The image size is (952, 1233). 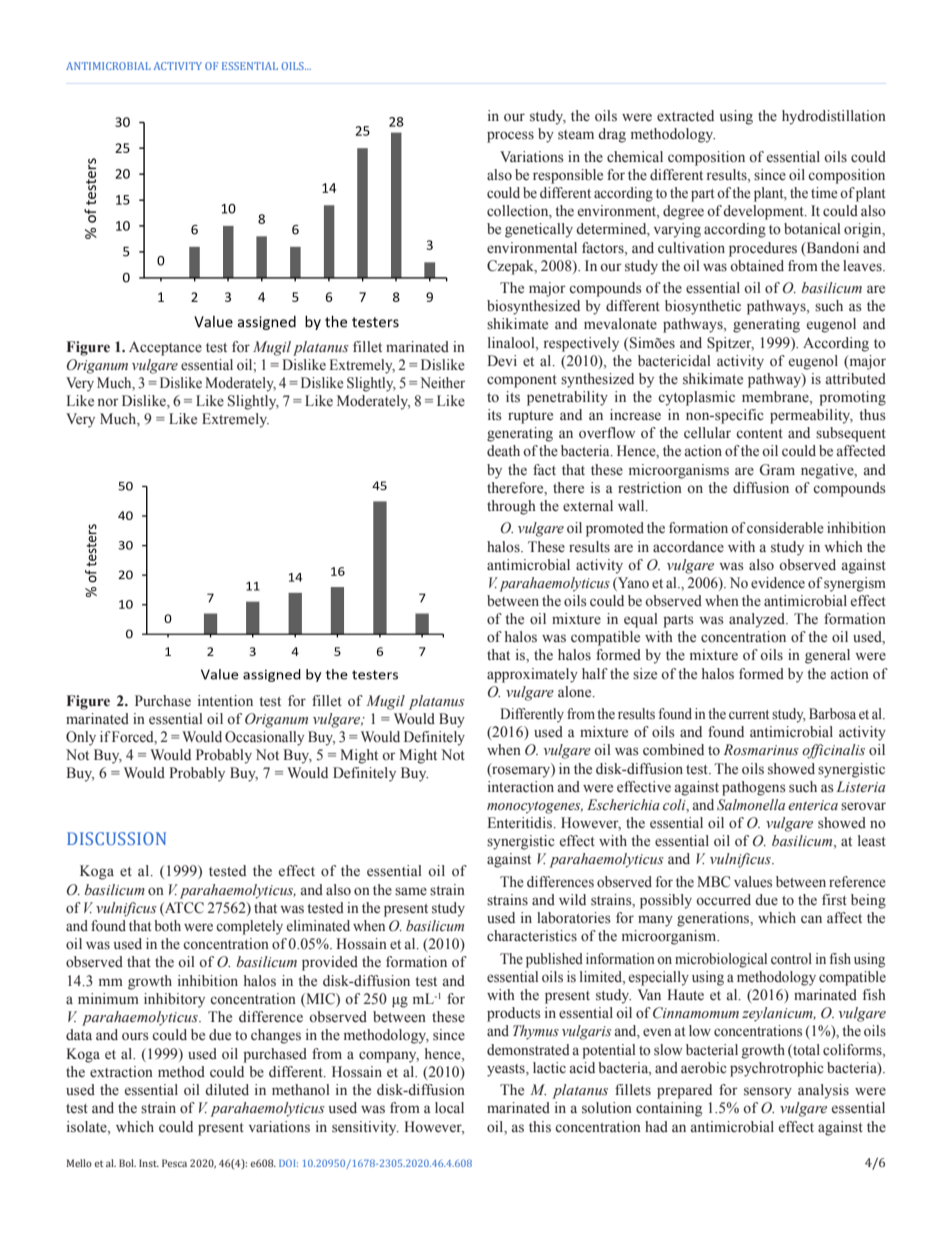 What do you see at coordinates (108, 402) in the page?
I see `nor` at bounding box center [108, 402].
